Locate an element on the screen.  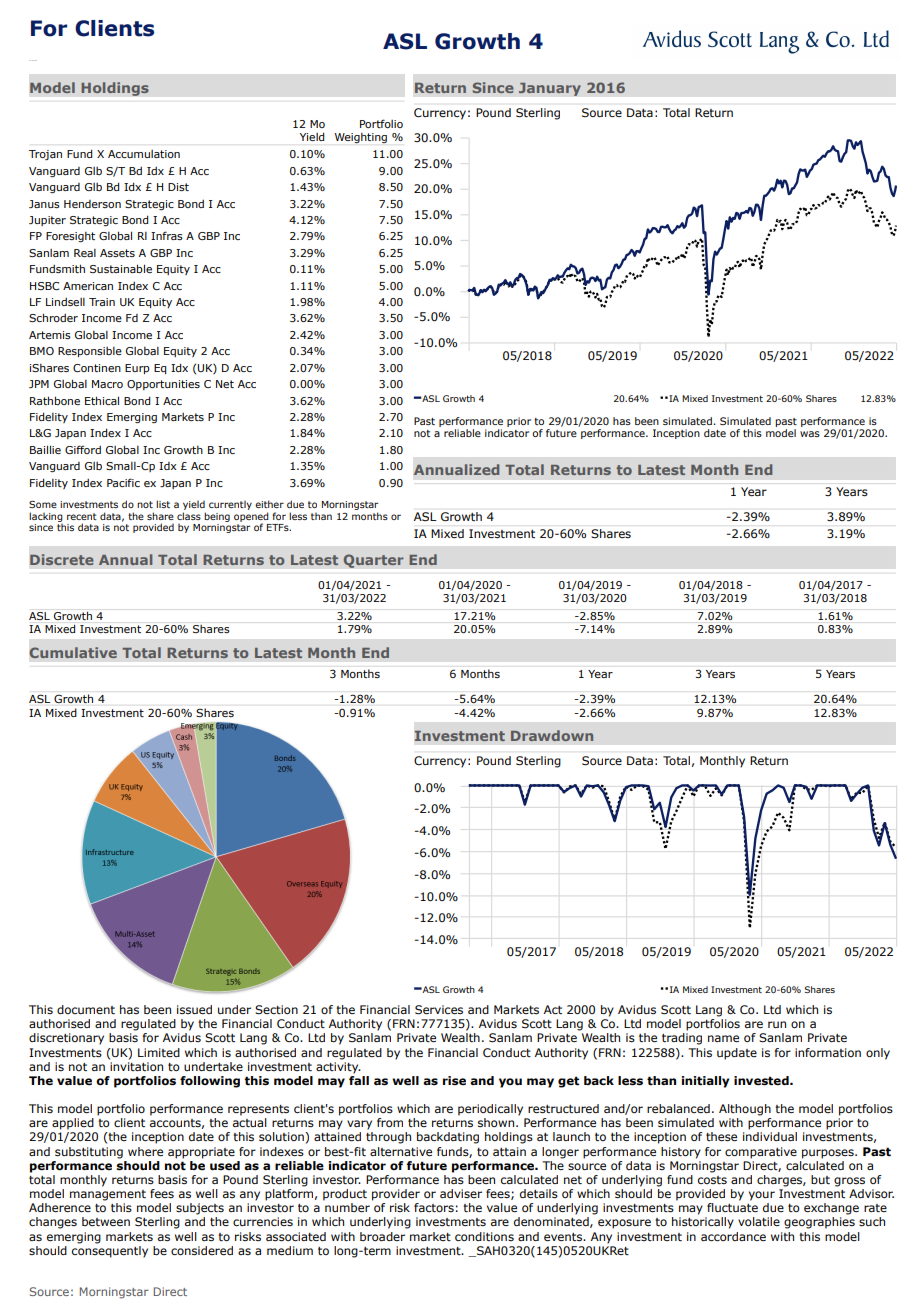
Cumulative is located at coordinates (73, 652).
